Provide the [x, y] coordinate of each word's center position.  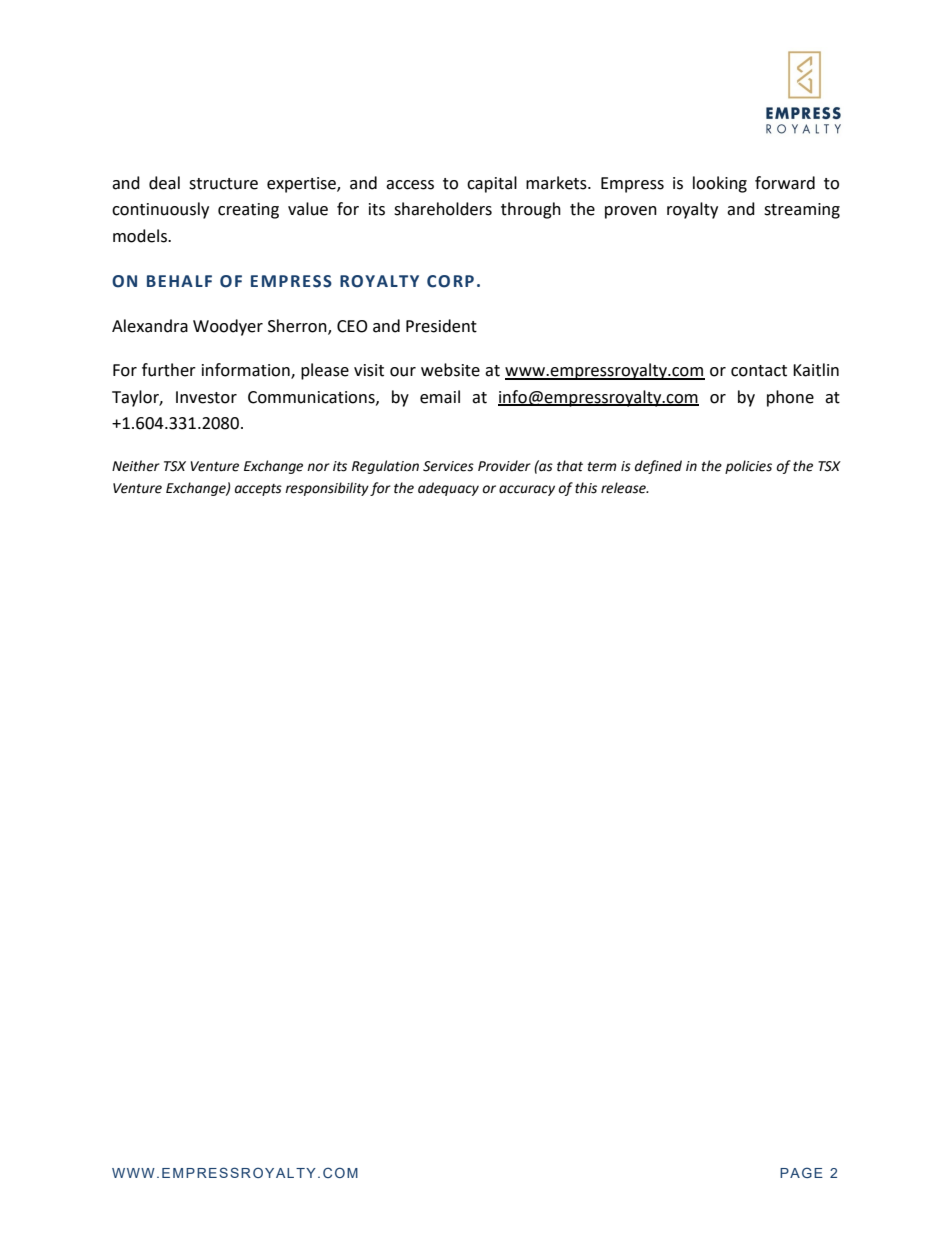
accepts [258, 490]
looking [720, 184]
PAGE [801, 1172]
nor [318, 467]
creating [248, 211]
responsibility [327, 489]
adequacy [448, 489]
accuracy [527, 490]
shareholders [443, 209]
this [586, 488]
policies [748, 467]
